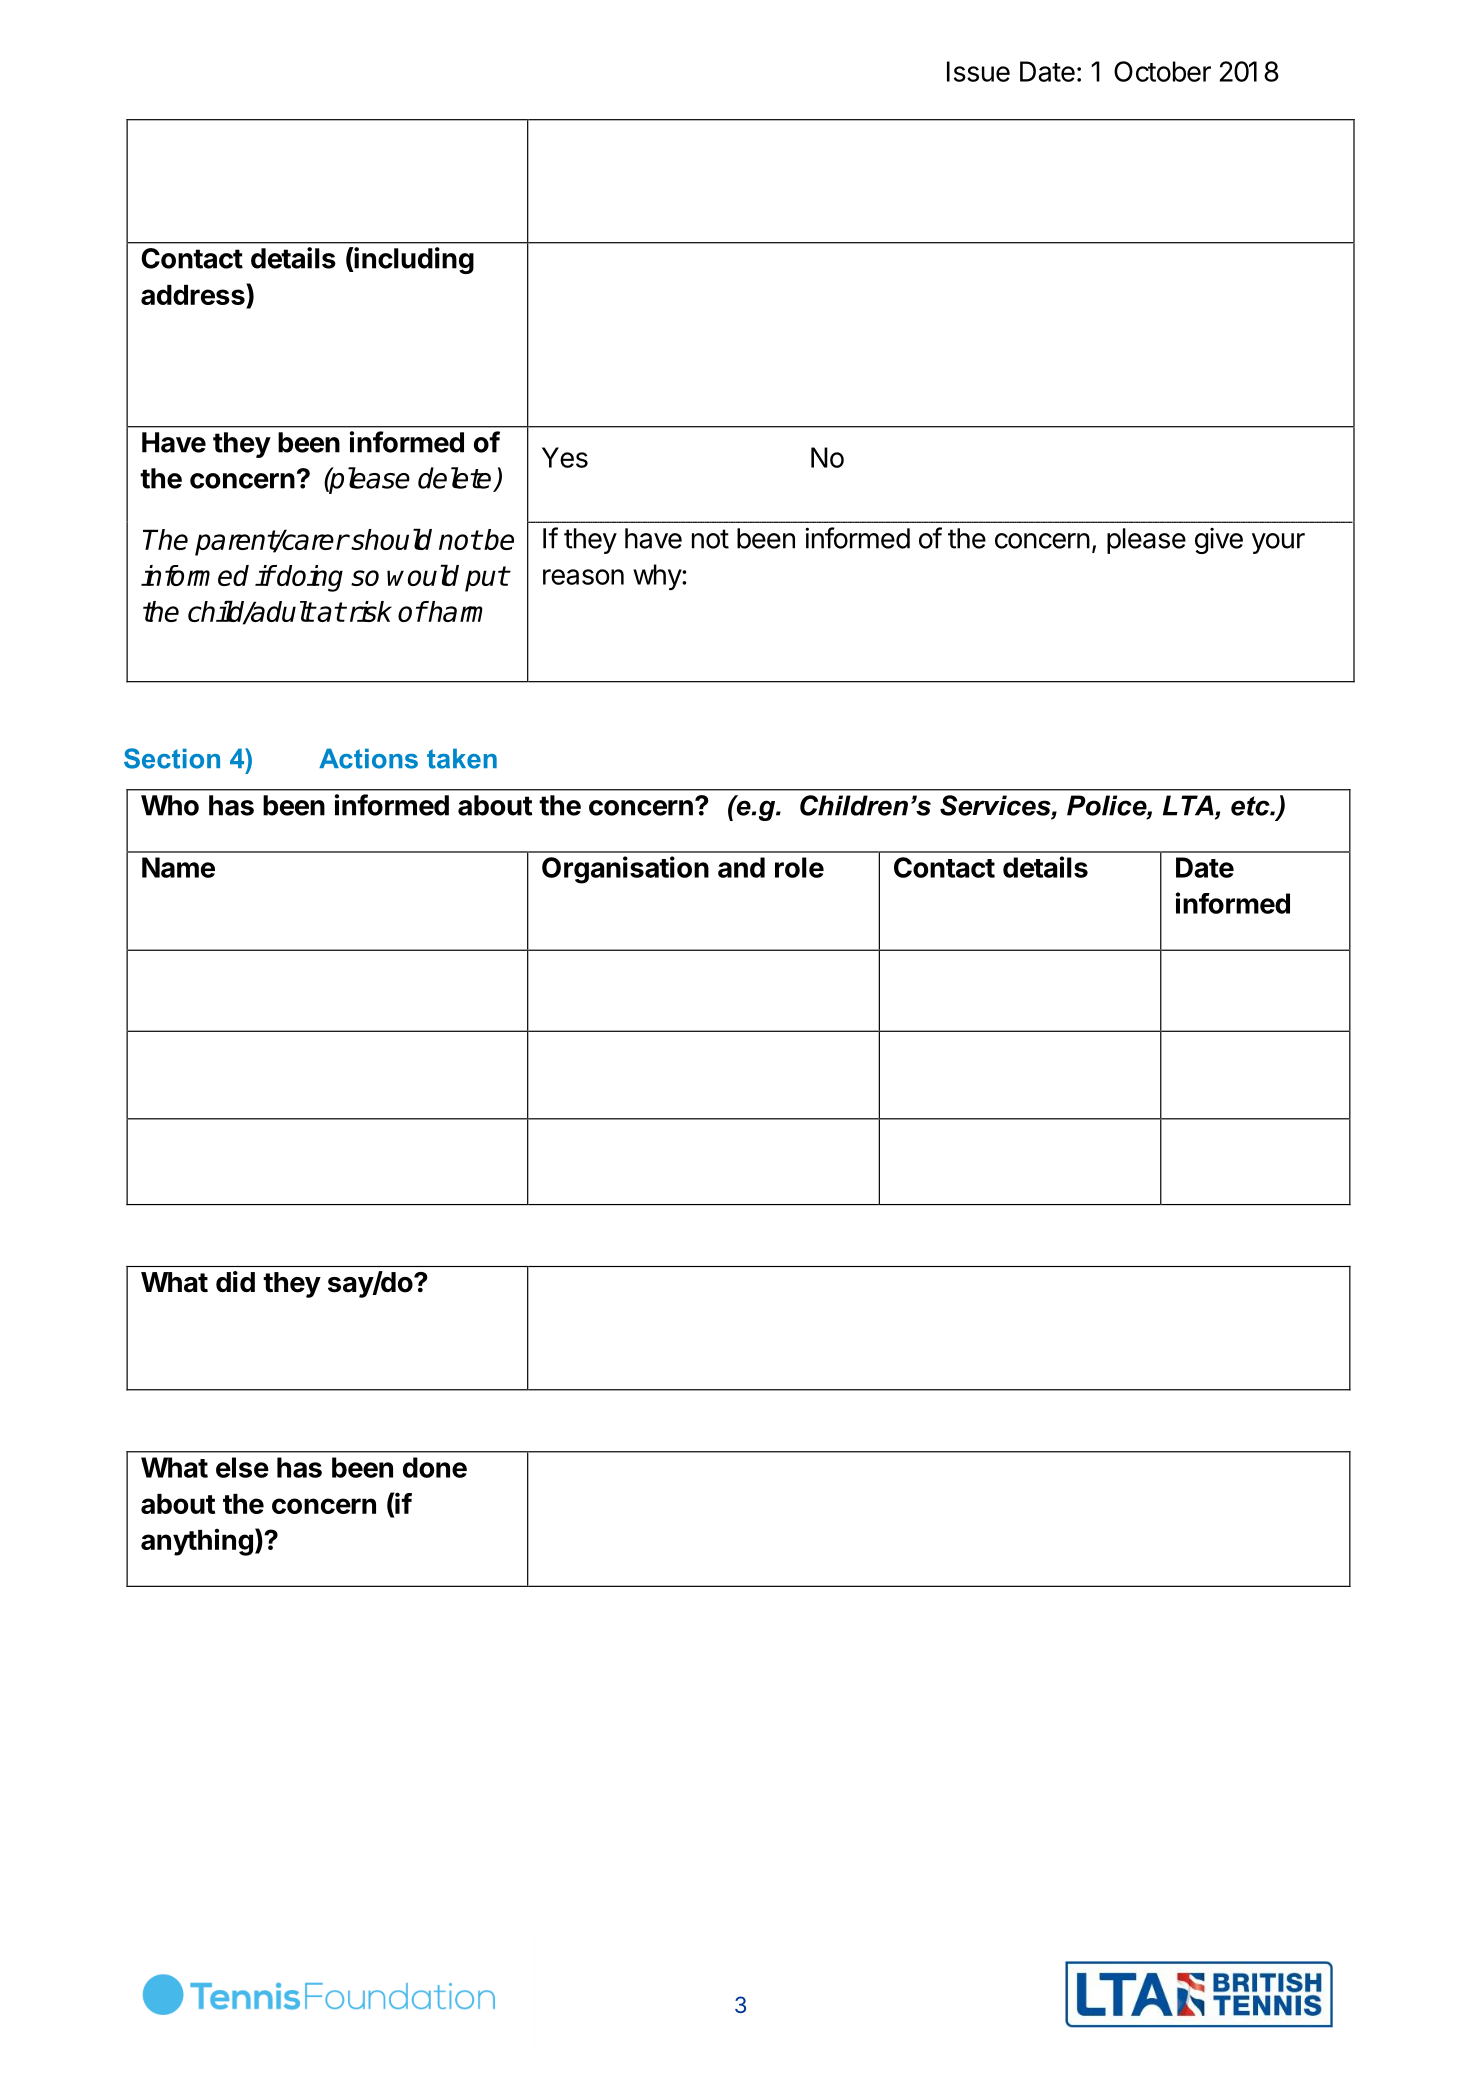 Image resolution: width=1477 pixels, height=2089 pixels. Describe the element at coordinates (413, 260) in the screenshot. I see `including` at that location.
